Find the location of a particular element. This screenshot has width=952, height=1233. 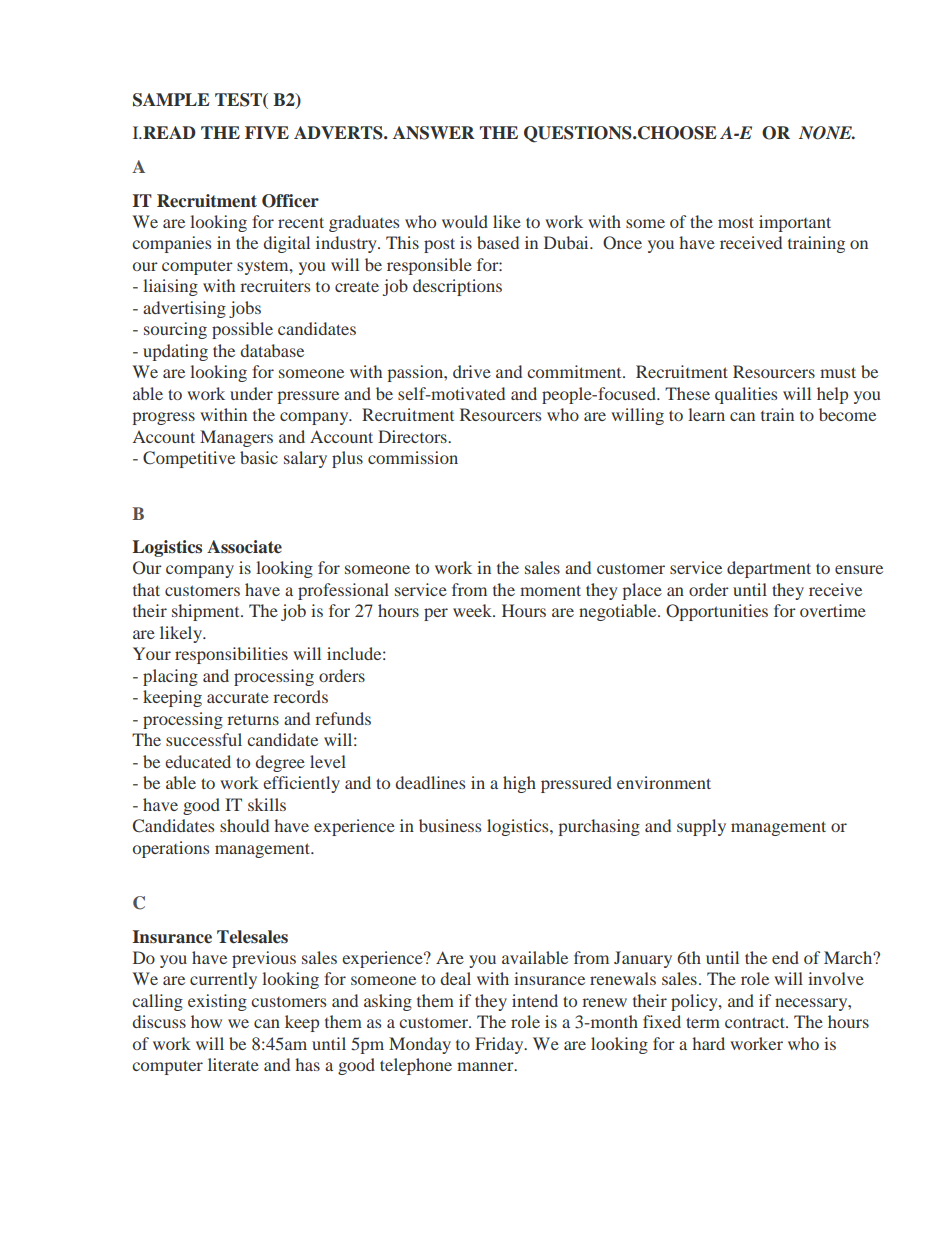

ANSWER is located at coordinates (434, 133).
